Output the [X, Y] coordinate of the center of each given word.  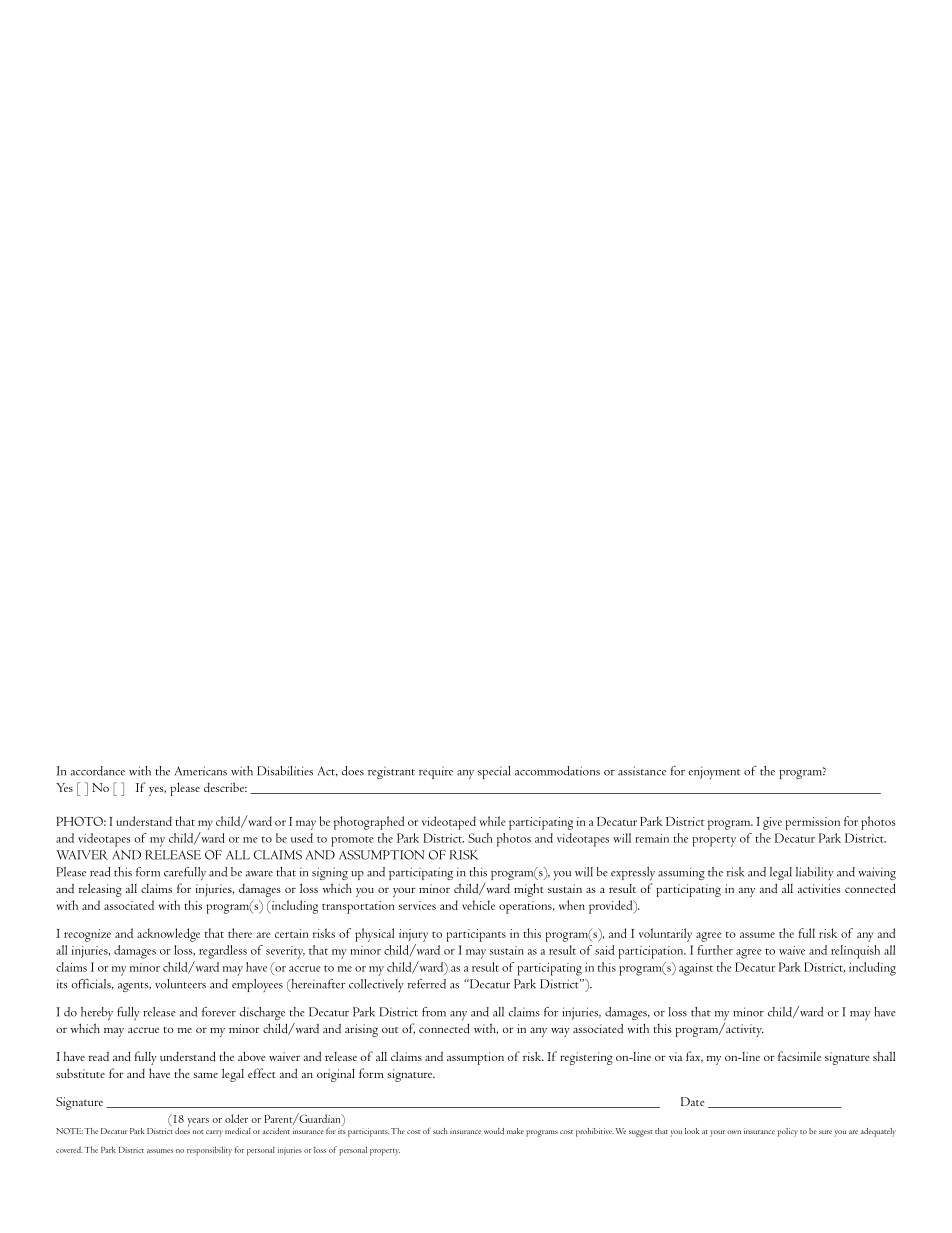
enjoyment [715, 772]
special [494, 772]
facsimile [799, 1056]
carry [214, 1133]
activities [819, 888]
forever [219, 1012]
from [434, 1012]
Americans [200, 771]
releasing [100, 890]
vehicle [478, 905]
